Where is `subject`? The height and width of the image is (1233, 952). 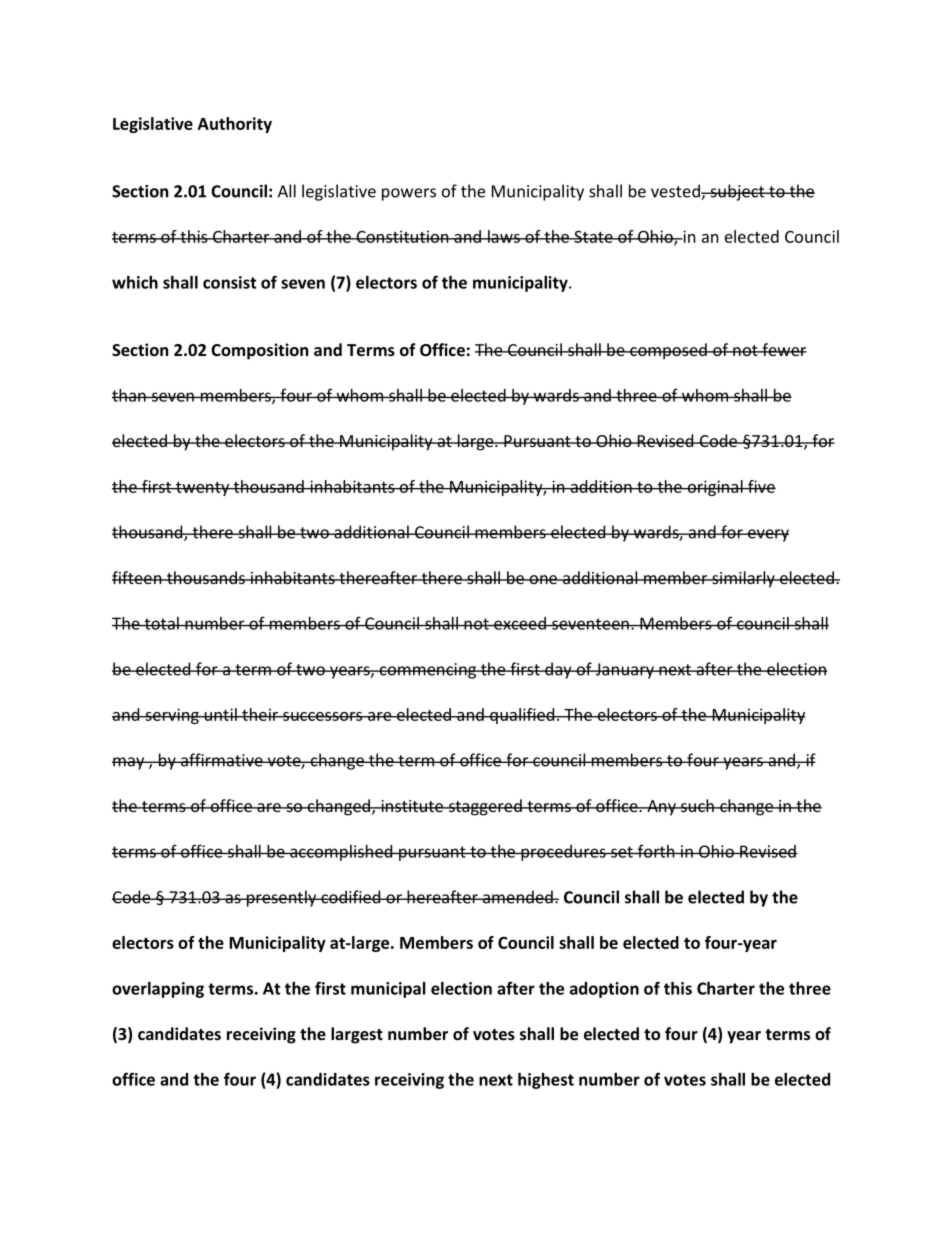
subject is located at coordinates (737, 192).
